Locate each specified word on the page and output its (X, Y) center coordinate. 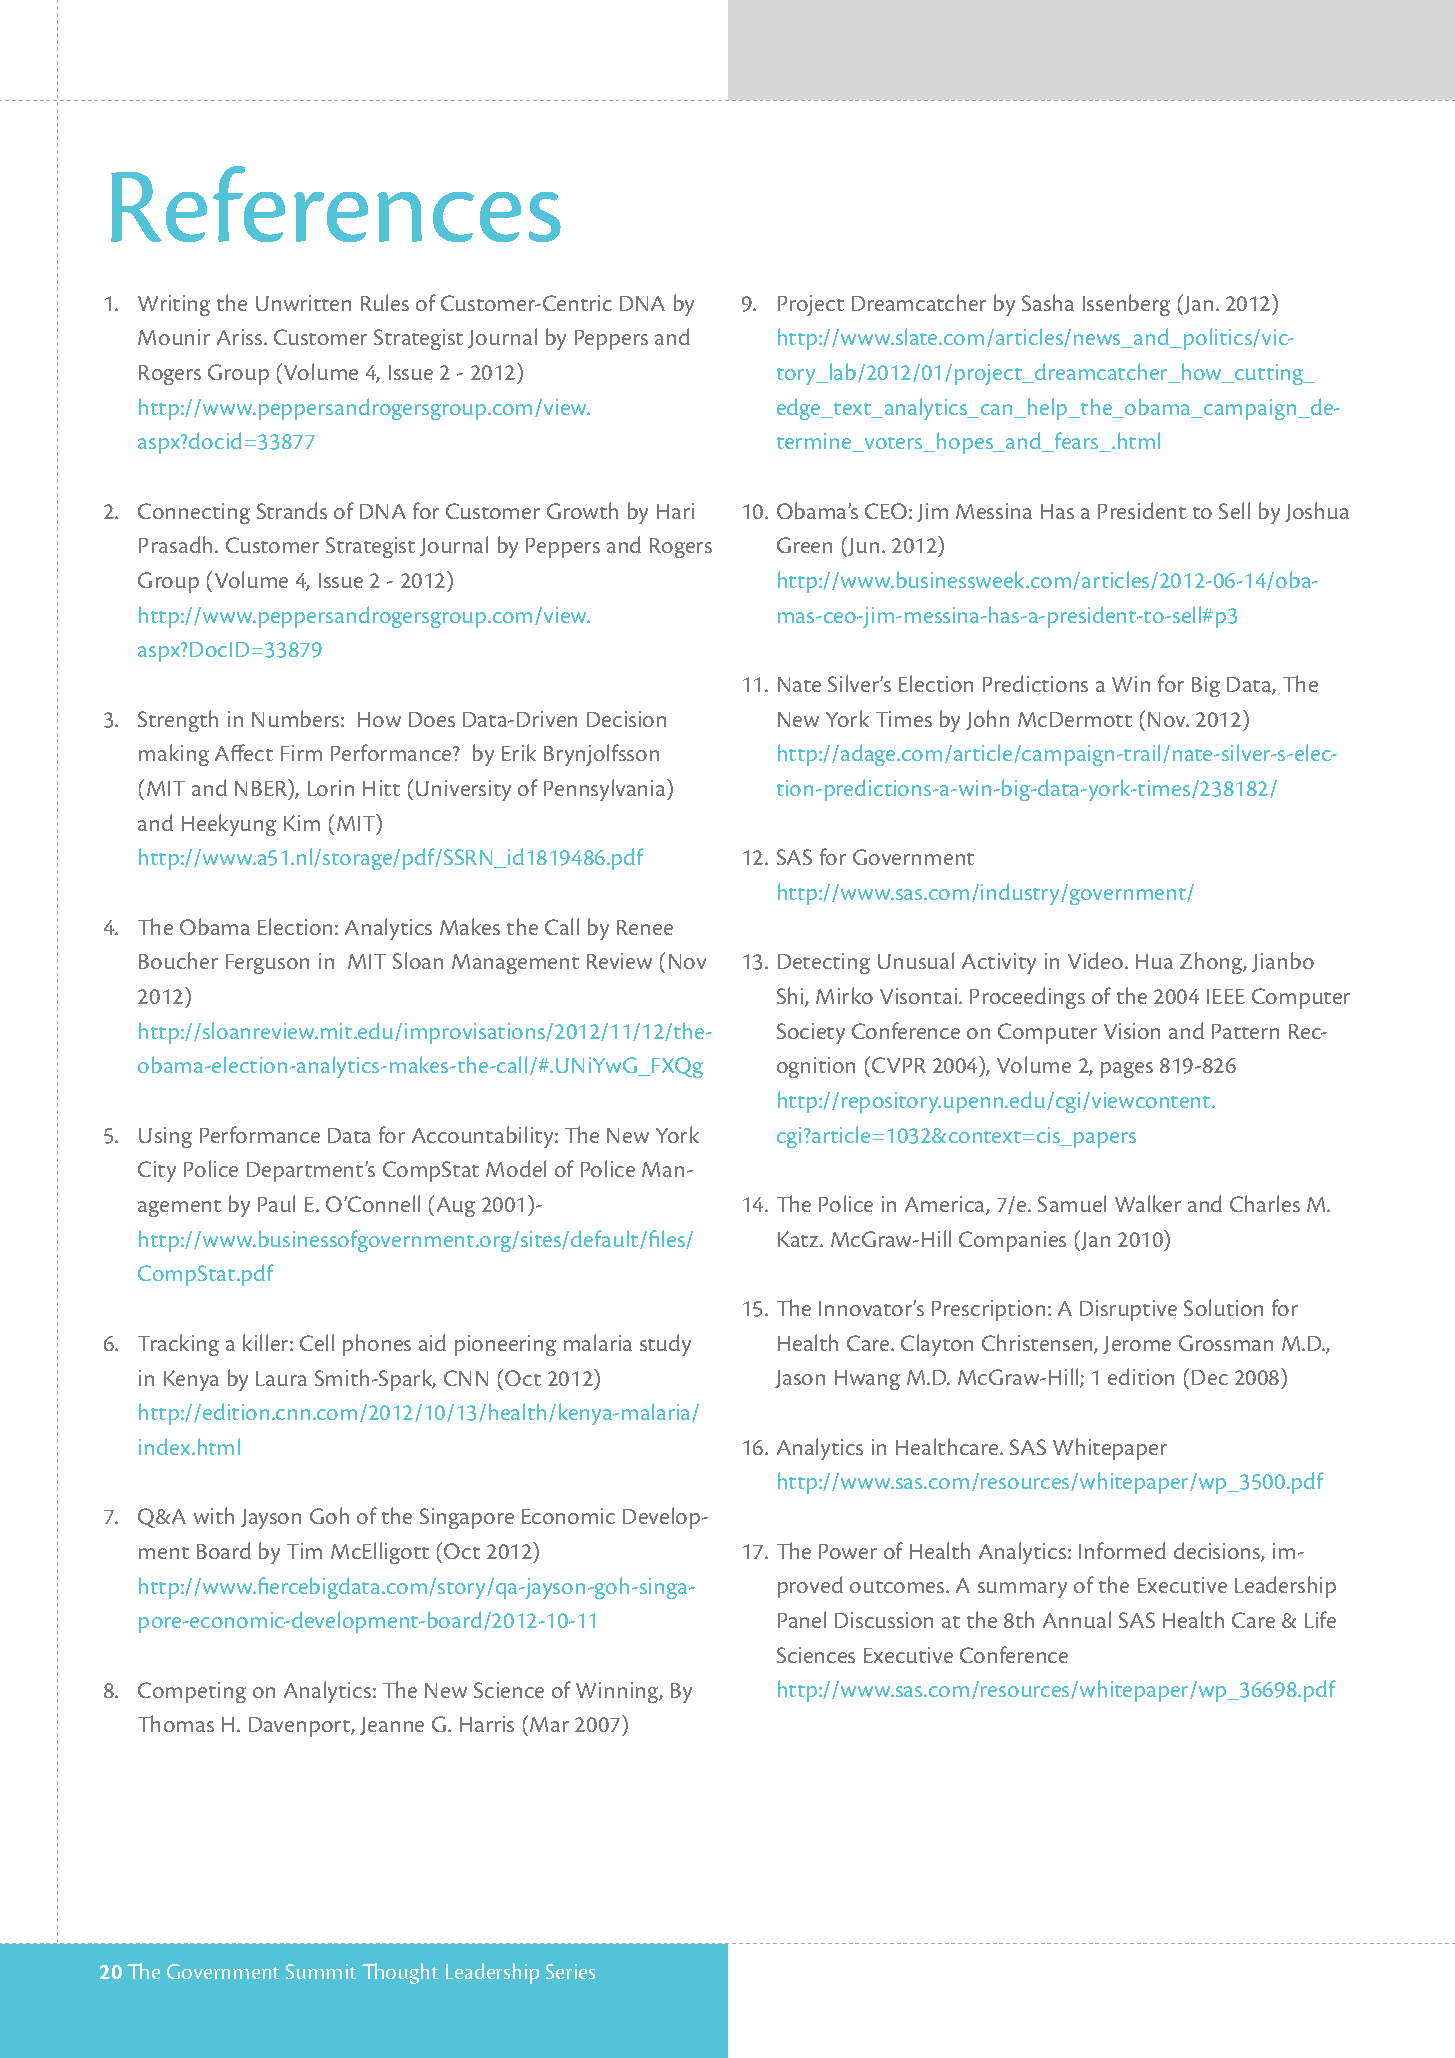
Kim (302, 823)
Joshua (1317, 512)
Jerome (1137, 1345)
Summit (321, 1971)
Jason (800, 1379)
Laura (281, 1378)
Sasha (1048, 302)
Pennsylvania (606, 790)
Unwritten (303, 303)
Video (1097, 960)
